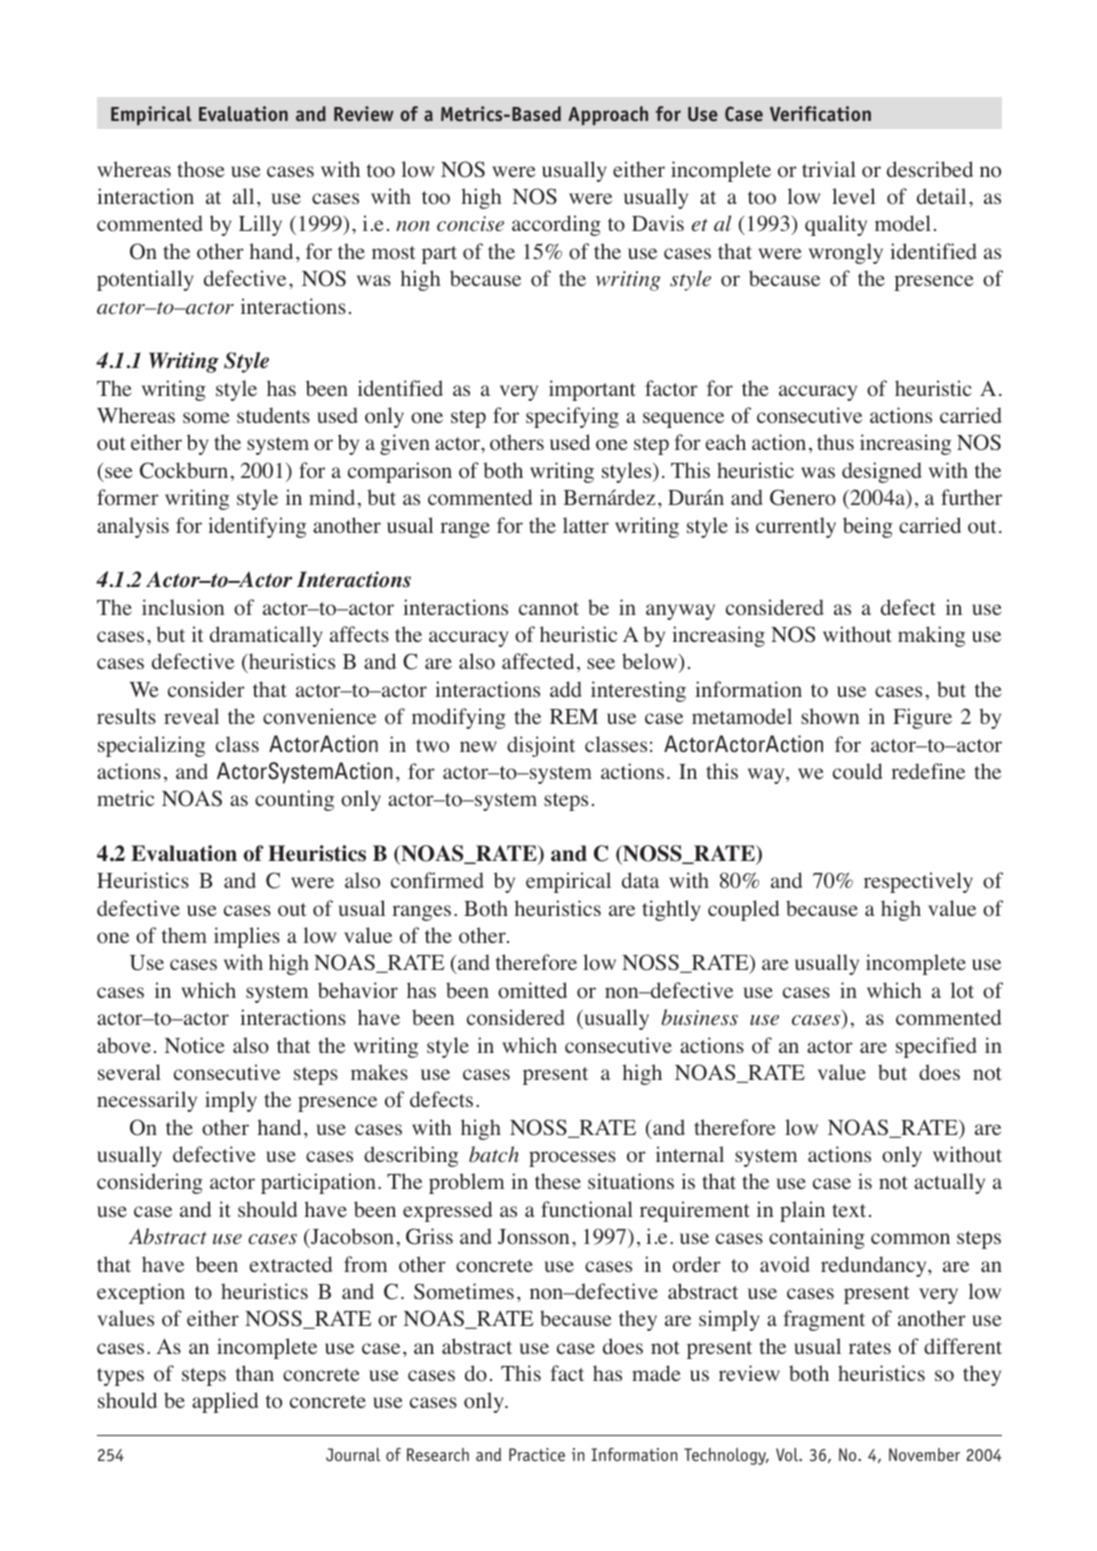 The image size is (1097, 1551). Describe the element at coordinates (147, 1101) in the screenshot. I see `necessarily` at that location.
